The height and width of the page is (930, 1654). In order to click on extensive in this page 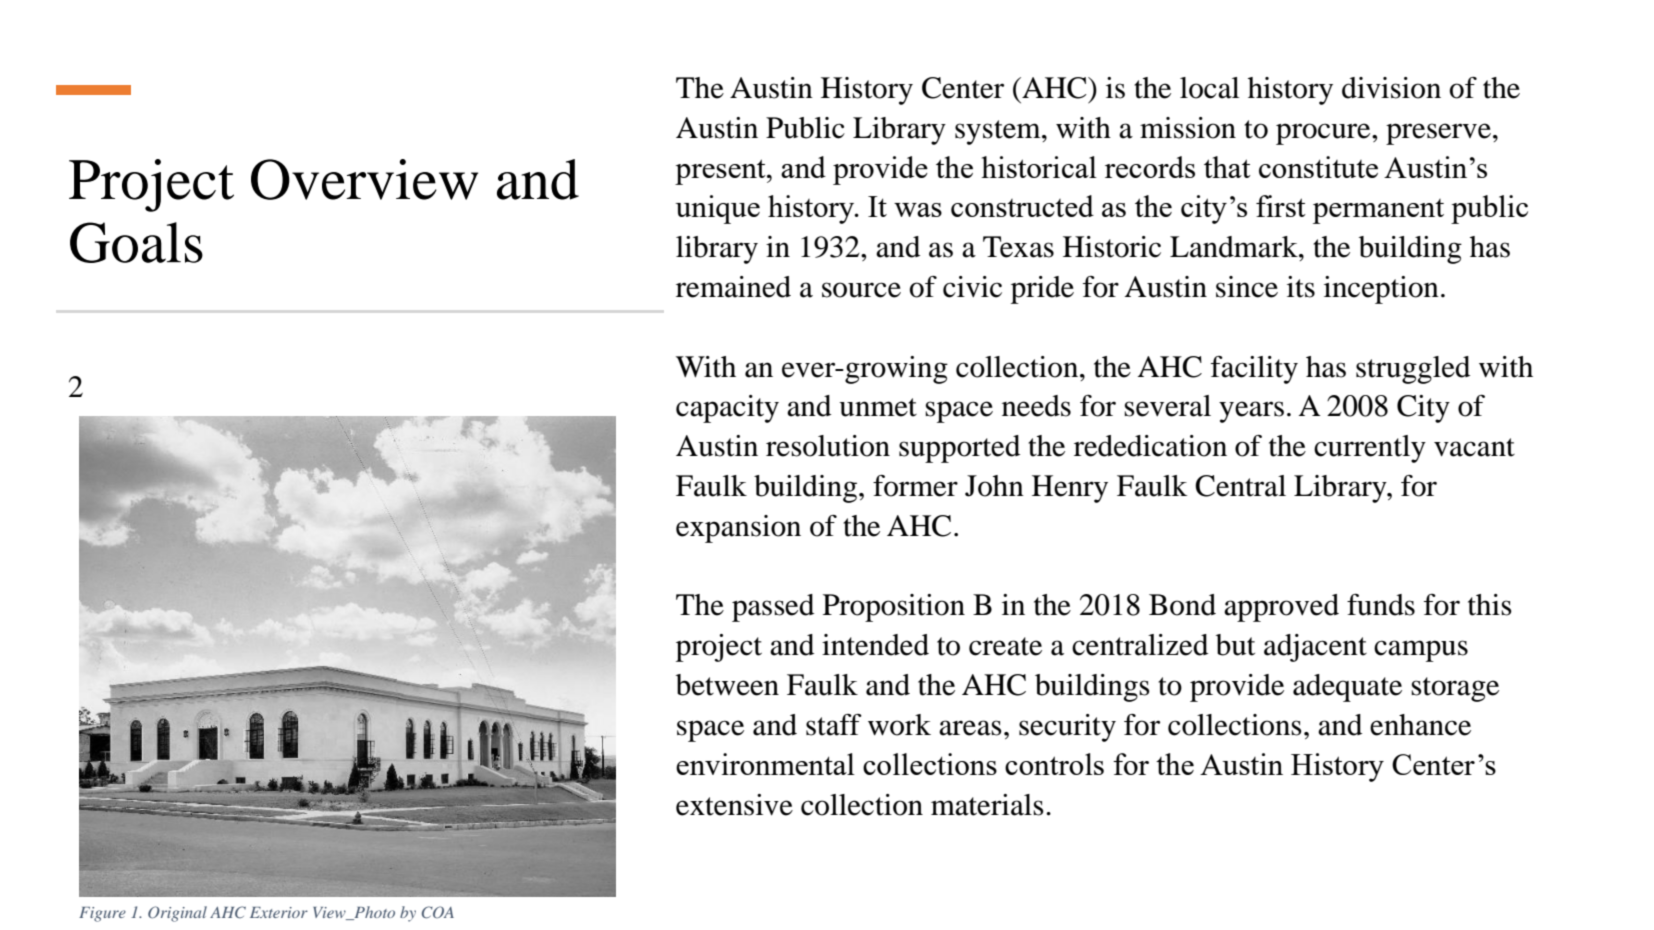, I will do `click(734, 805)`.
